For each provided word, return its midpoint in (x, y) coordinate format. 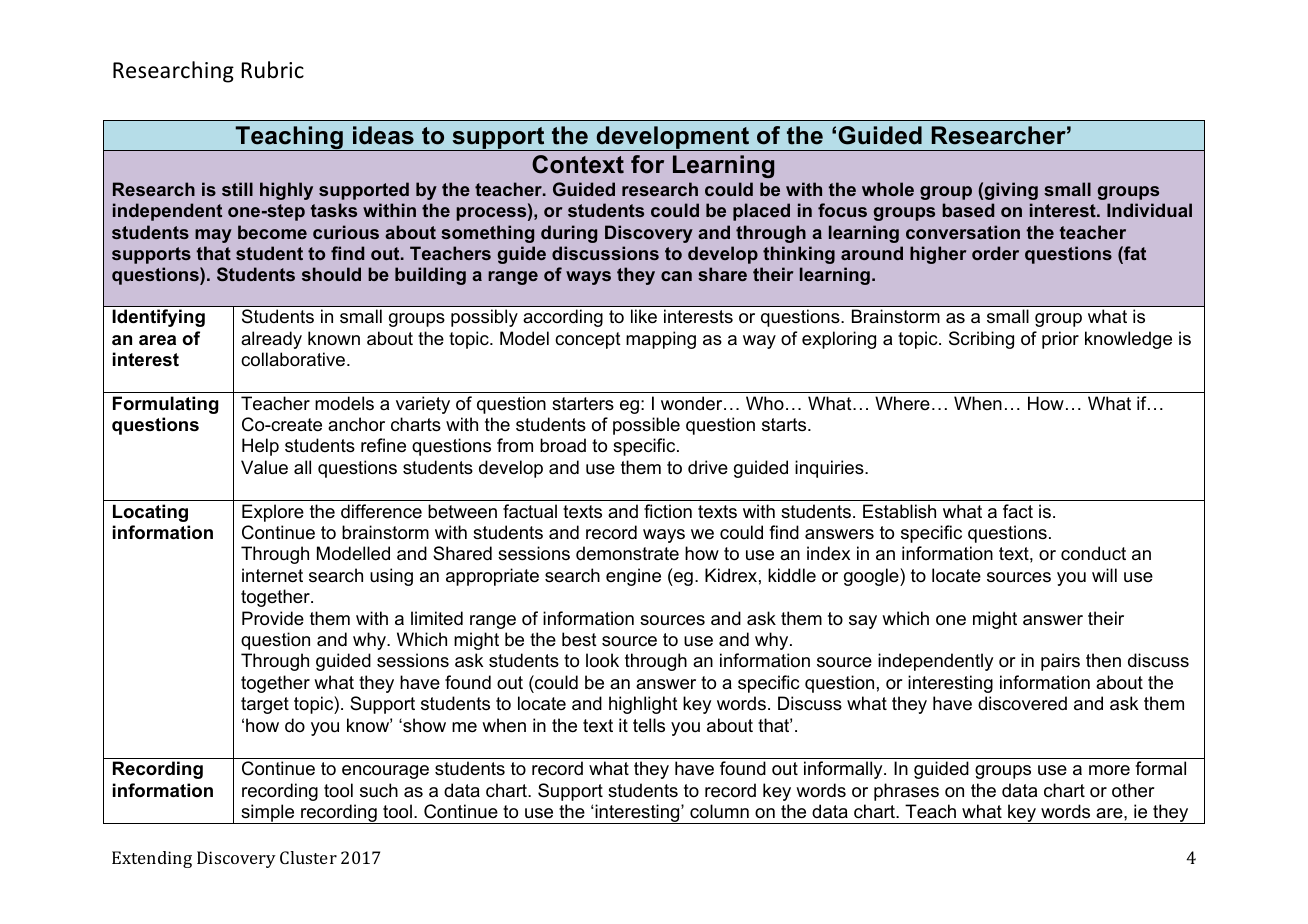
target (265, 705)
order (995, 253)
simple (268, 814)
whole (888, 189)
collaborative (293, 359)
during (569, 234)
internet (272, 575)
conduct (1093, 553)
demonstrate (627, 553)
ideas (383, 135)
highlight (643, 705)
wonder (693, 403)
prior (1060, 340)
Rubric (273, 70)
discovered (1022, 703)
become (272, 232)
